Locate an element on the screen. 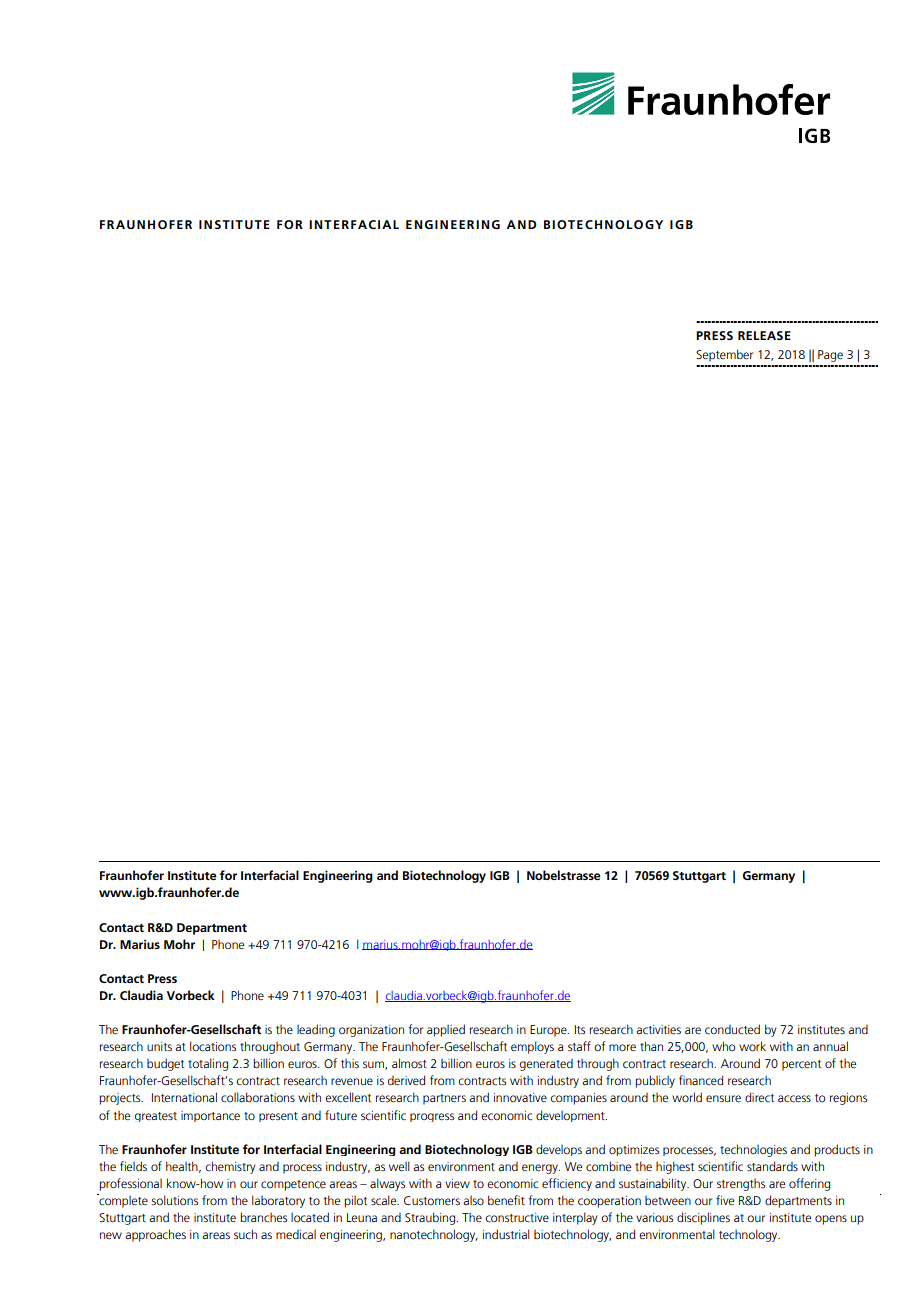  solutions is located at coordinates (174, 1200).
